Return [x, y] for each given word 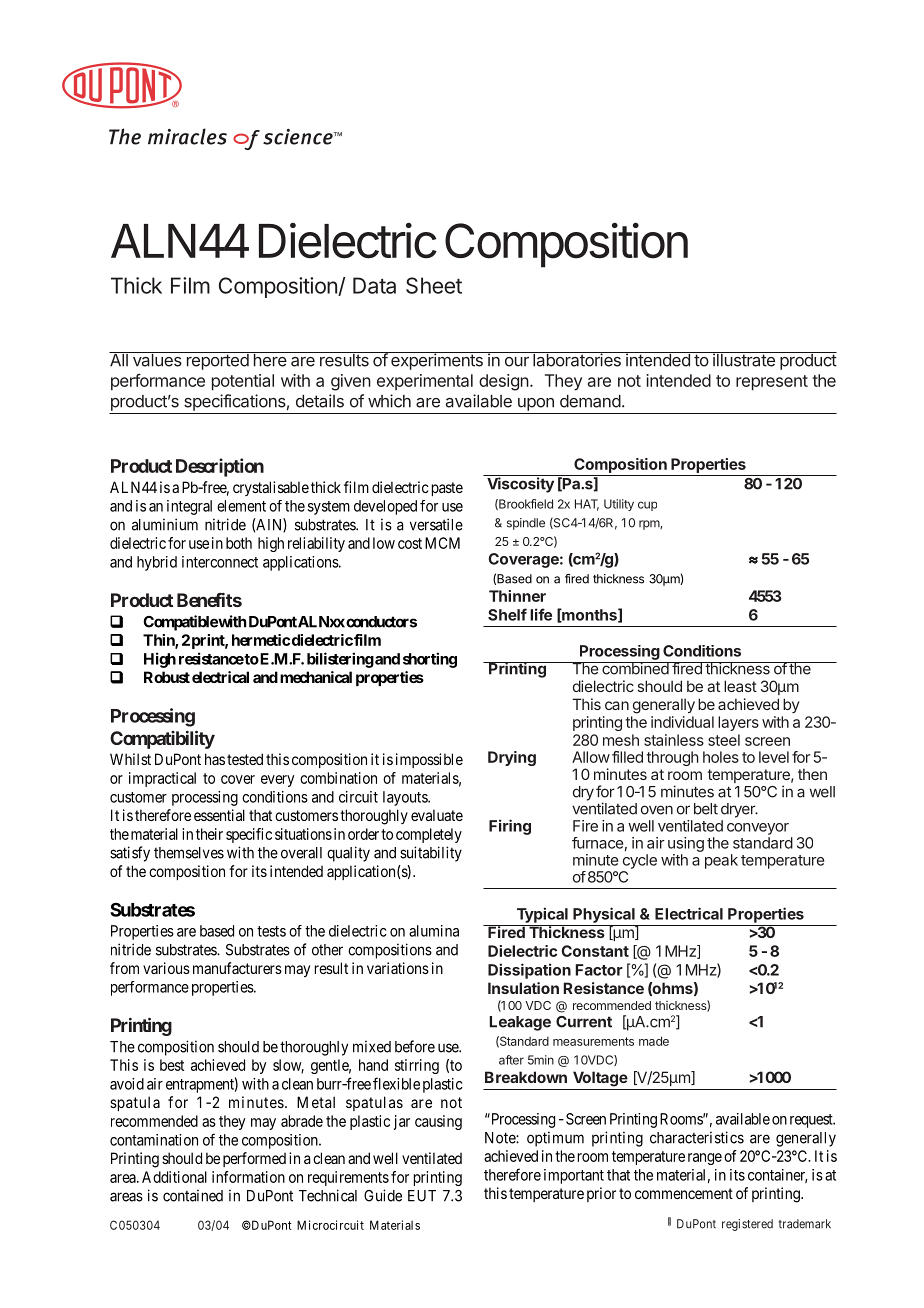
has [215, 759]
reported [217, 361]
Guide [383, 1195]
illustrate [744, 359]
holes [721, 757]
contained [193, 1195]
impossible [429, 760]
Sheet [434, 285]
